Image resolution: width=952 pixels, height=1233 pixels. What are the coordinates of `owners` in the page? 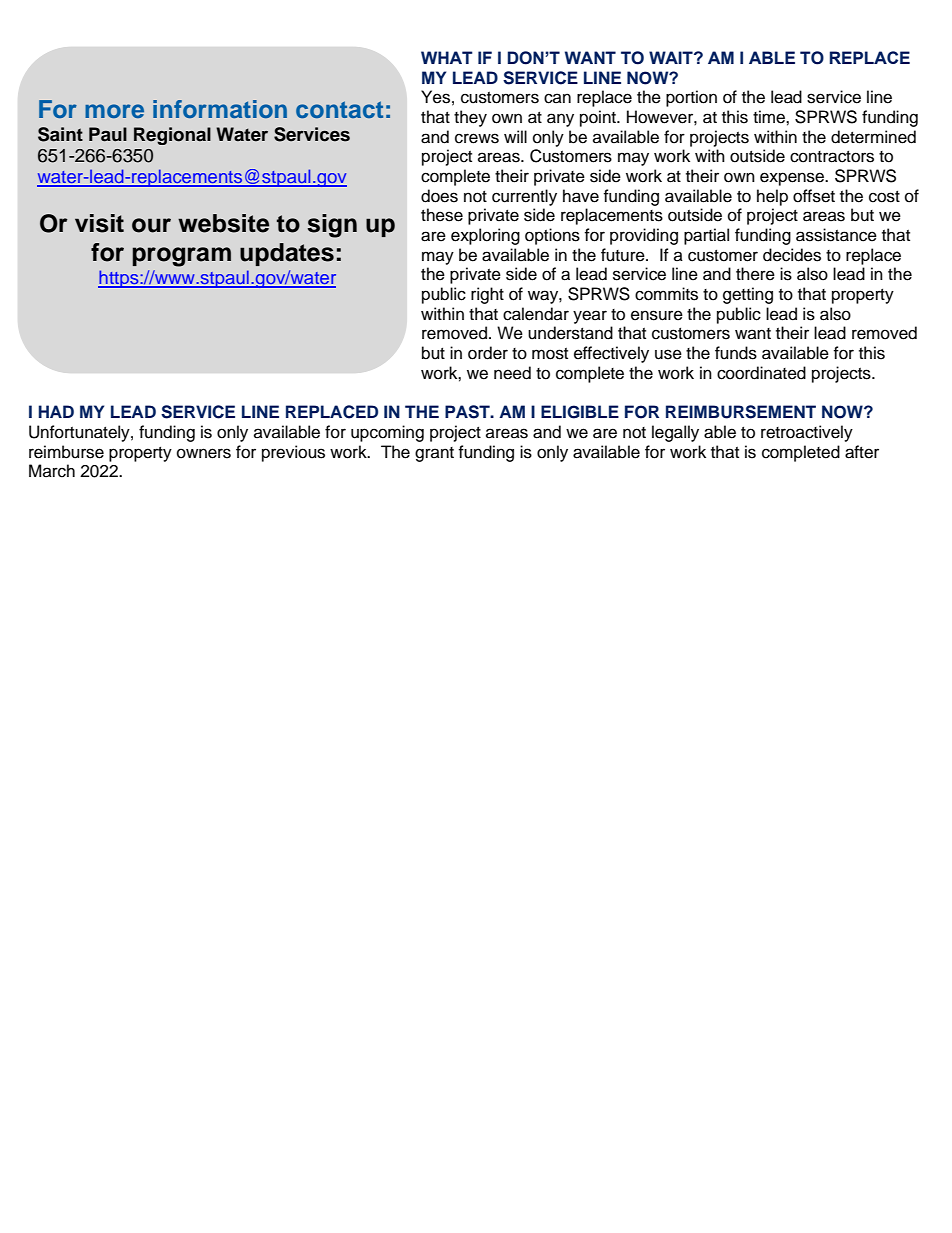 It's located at (204, 453).
